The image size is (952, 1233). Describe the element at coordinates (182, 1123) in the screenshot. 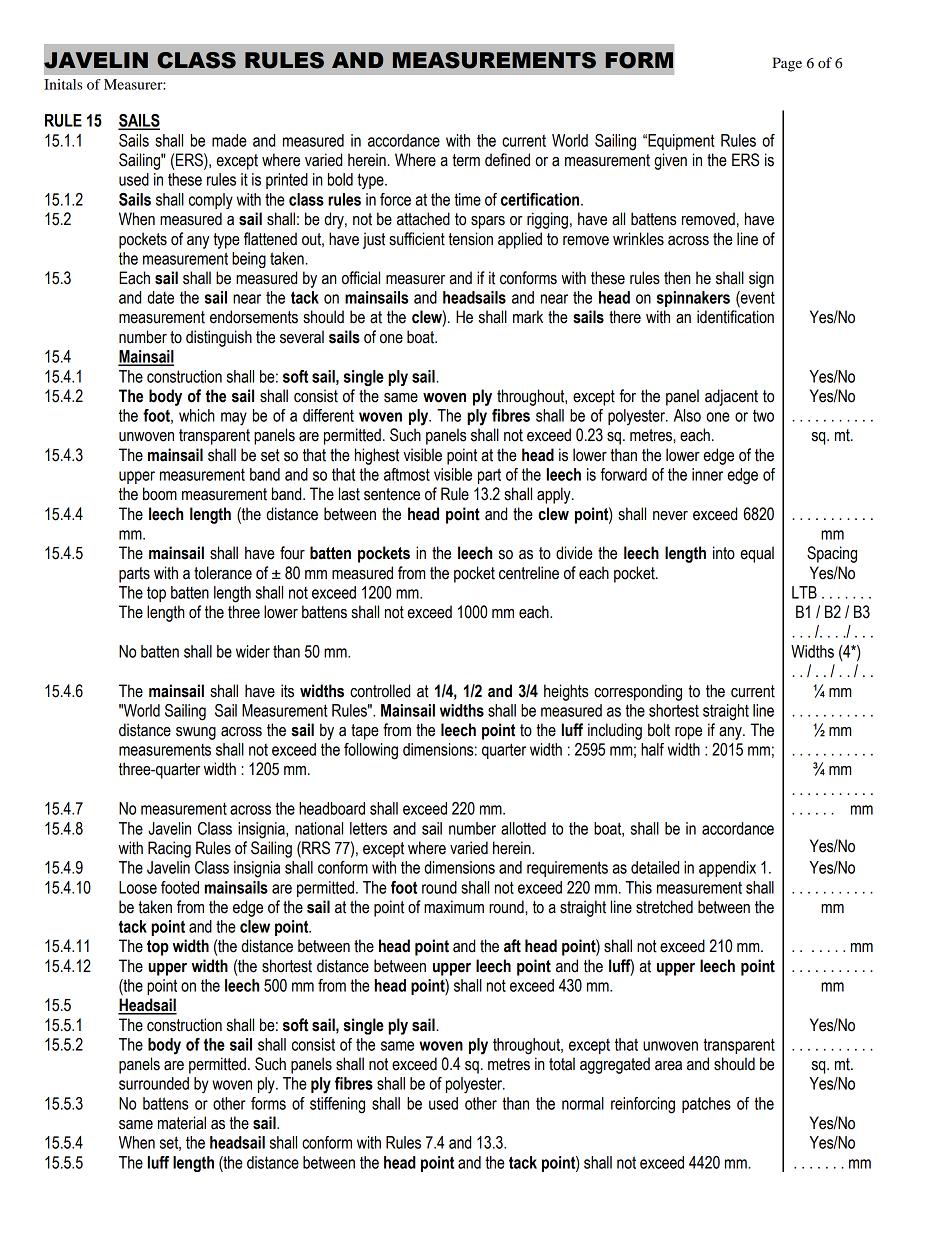

I see `material` at that location.
